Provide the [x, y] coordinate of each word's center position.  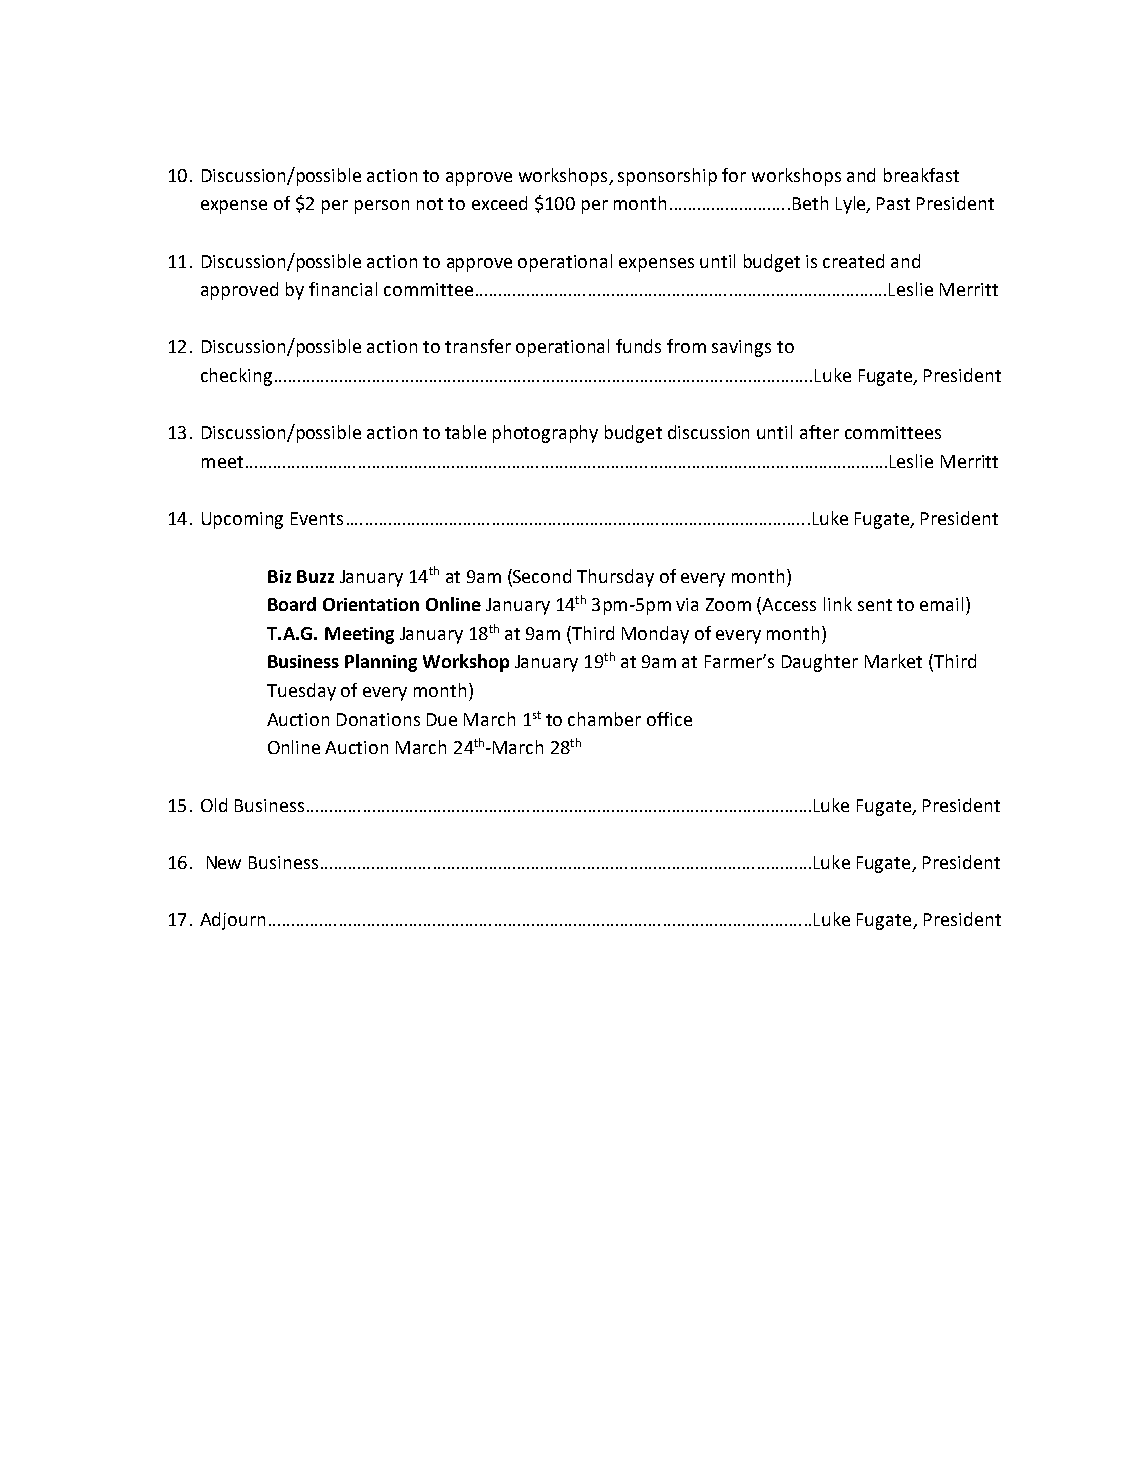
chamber [604, 719]
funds [638, 346]
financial [343, 289]
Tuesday [301, 692]
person [382, 207]
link [838, 604]
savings [741, 348]
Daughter [820, 663]
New [224, 862]
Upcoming [242, 520]
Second [541, 576]
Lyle [852, 205]
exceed [499, 203]
